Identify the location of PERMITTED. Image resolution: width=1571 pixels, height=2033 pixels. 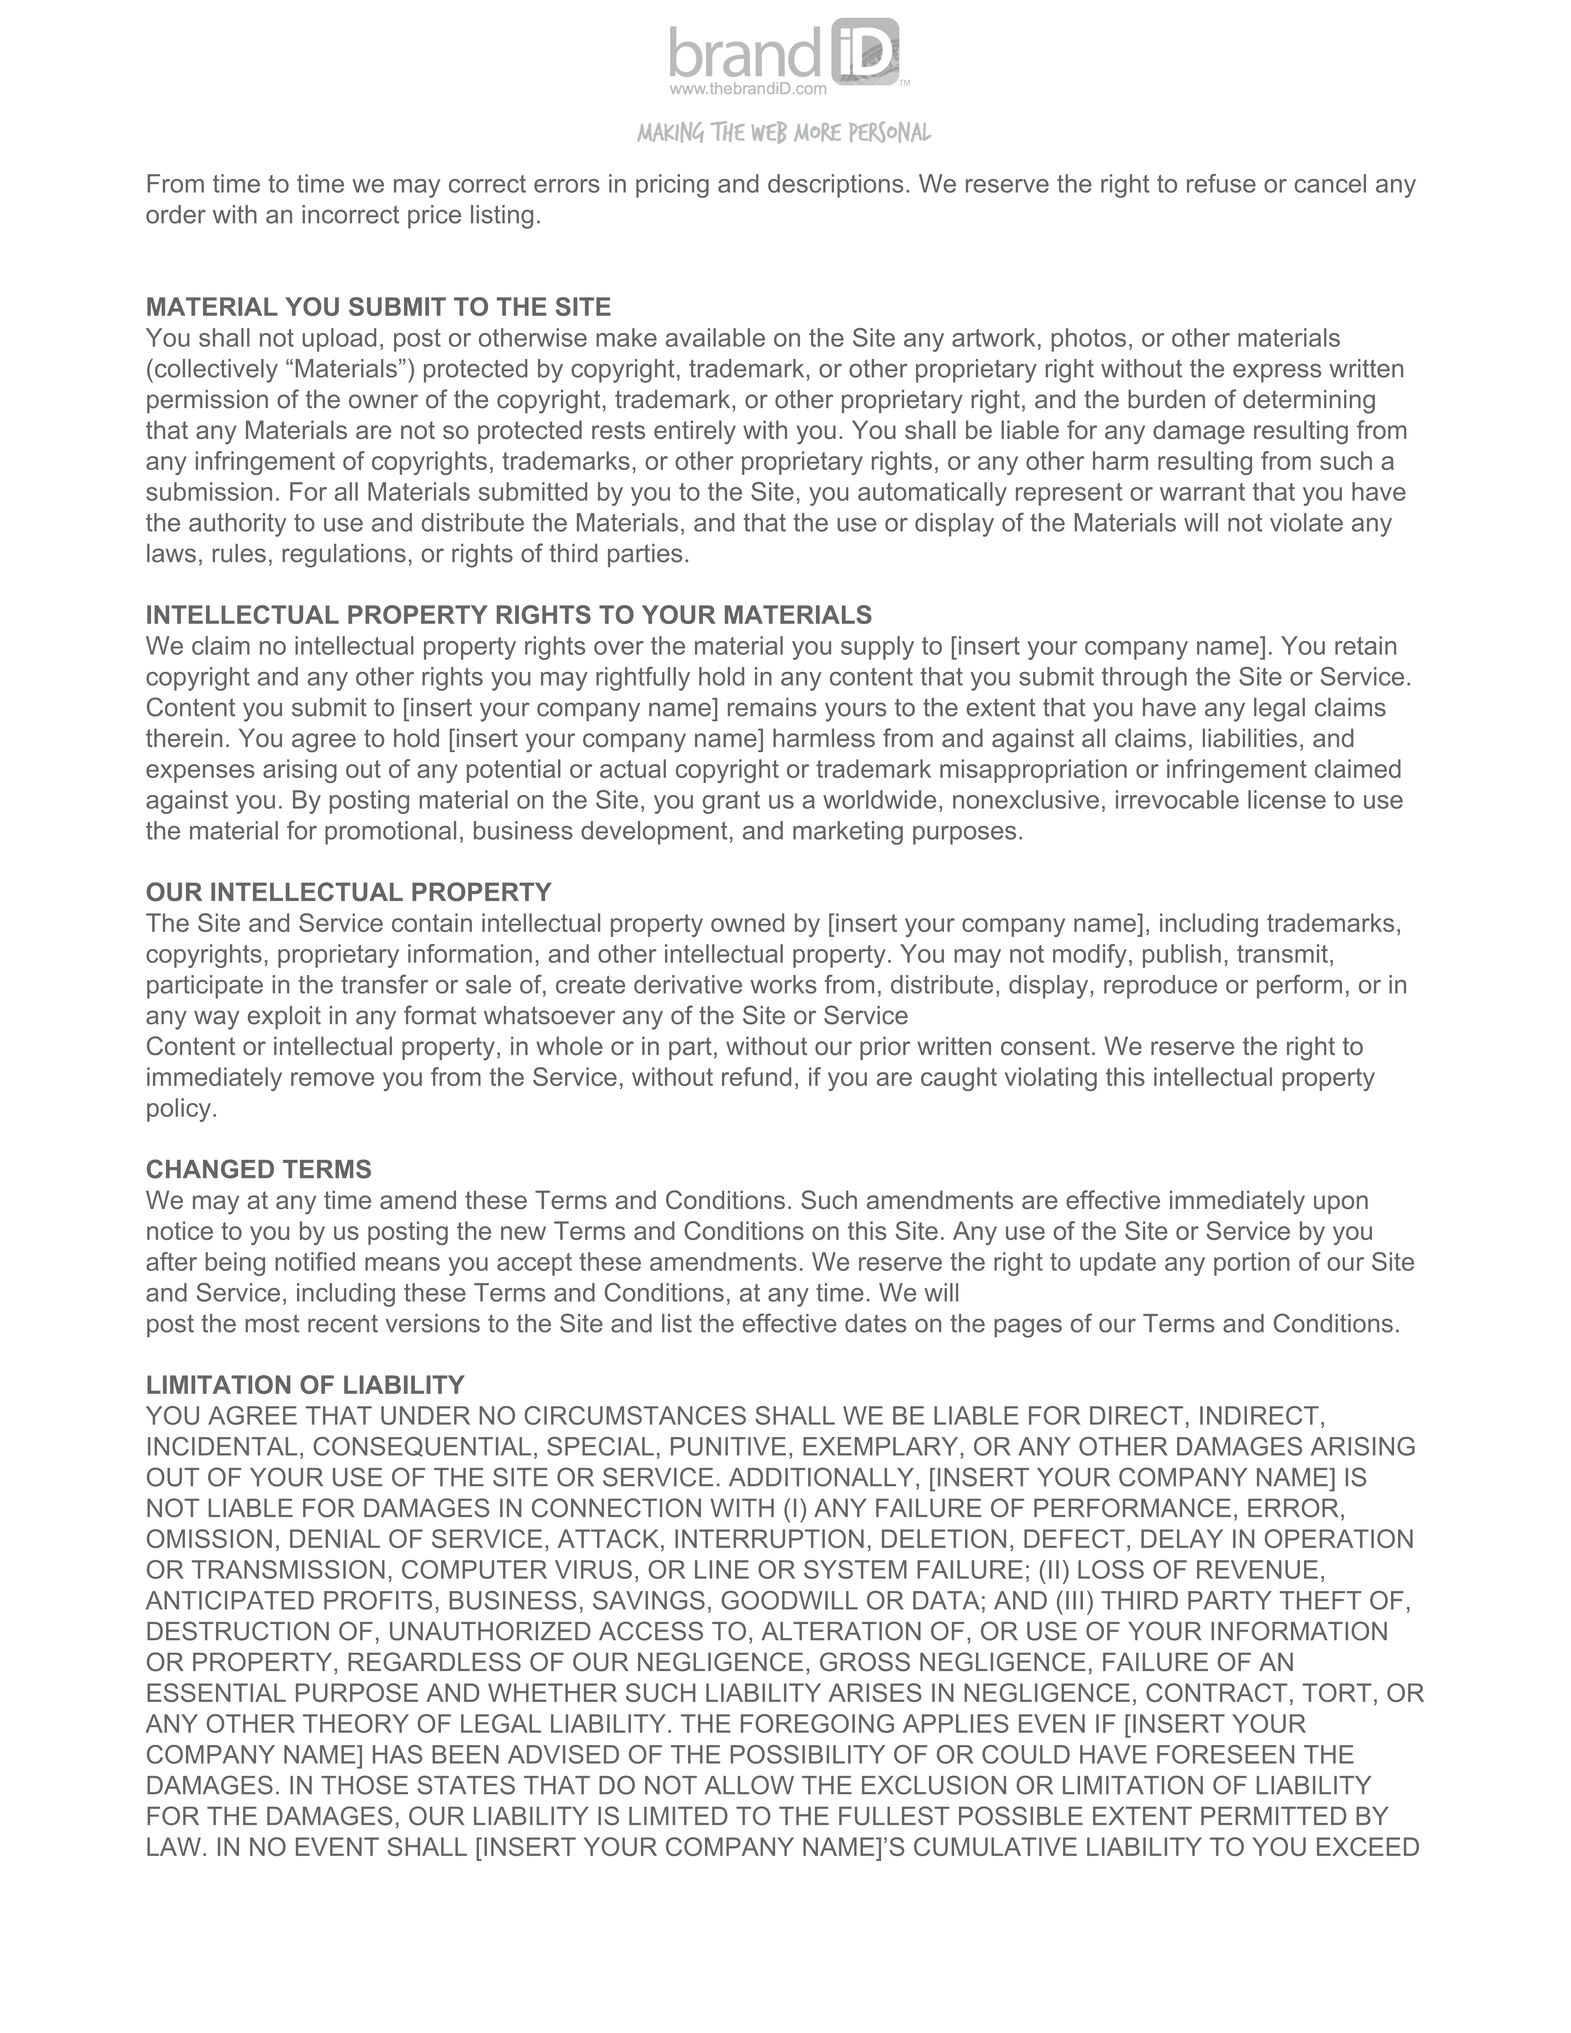
(1273, 1815).
